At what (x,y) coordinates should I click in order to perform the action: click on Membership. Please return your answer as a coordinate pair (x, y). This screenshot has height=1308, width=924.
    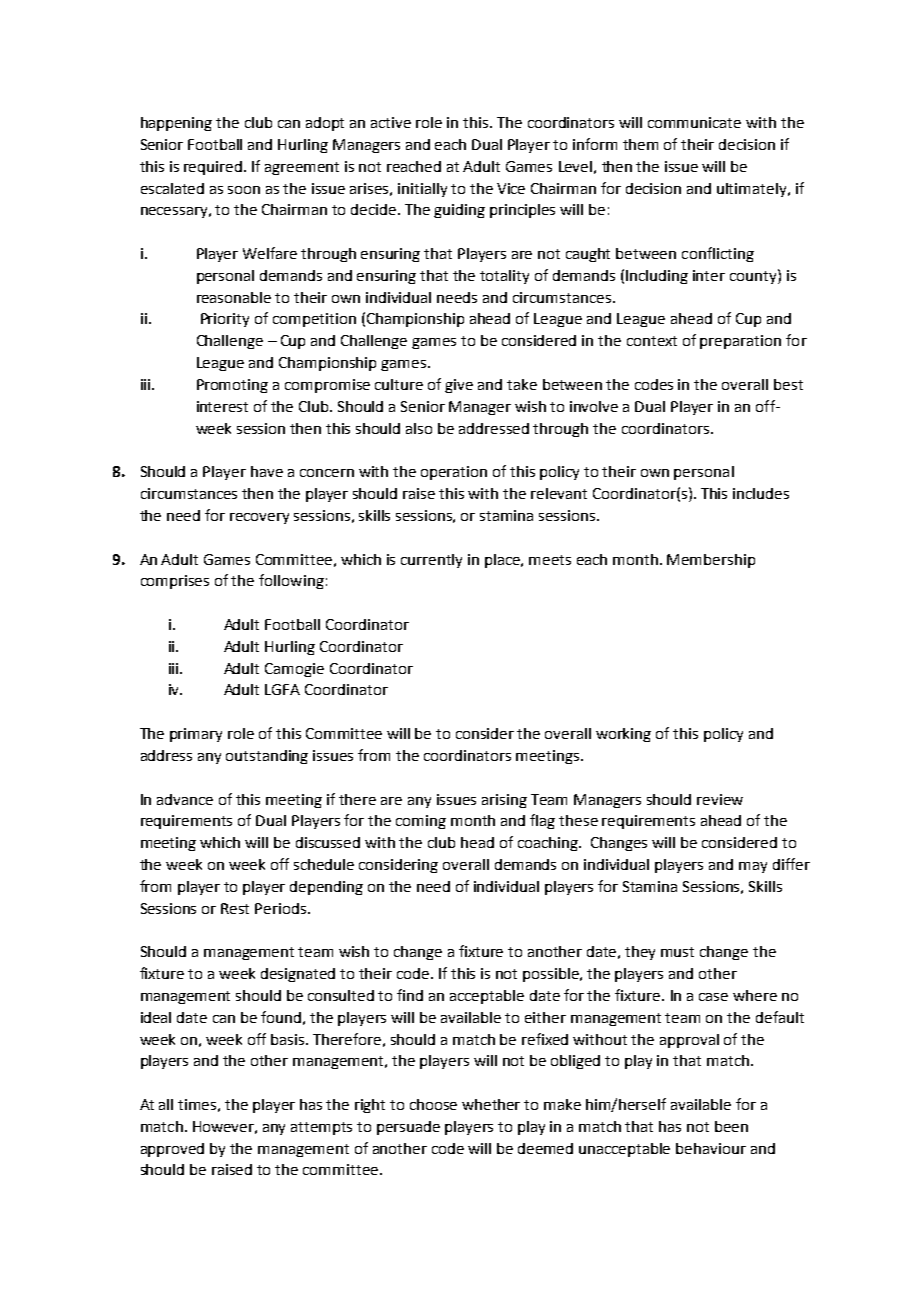
    Looking at the image, I should click on (711, 561).
